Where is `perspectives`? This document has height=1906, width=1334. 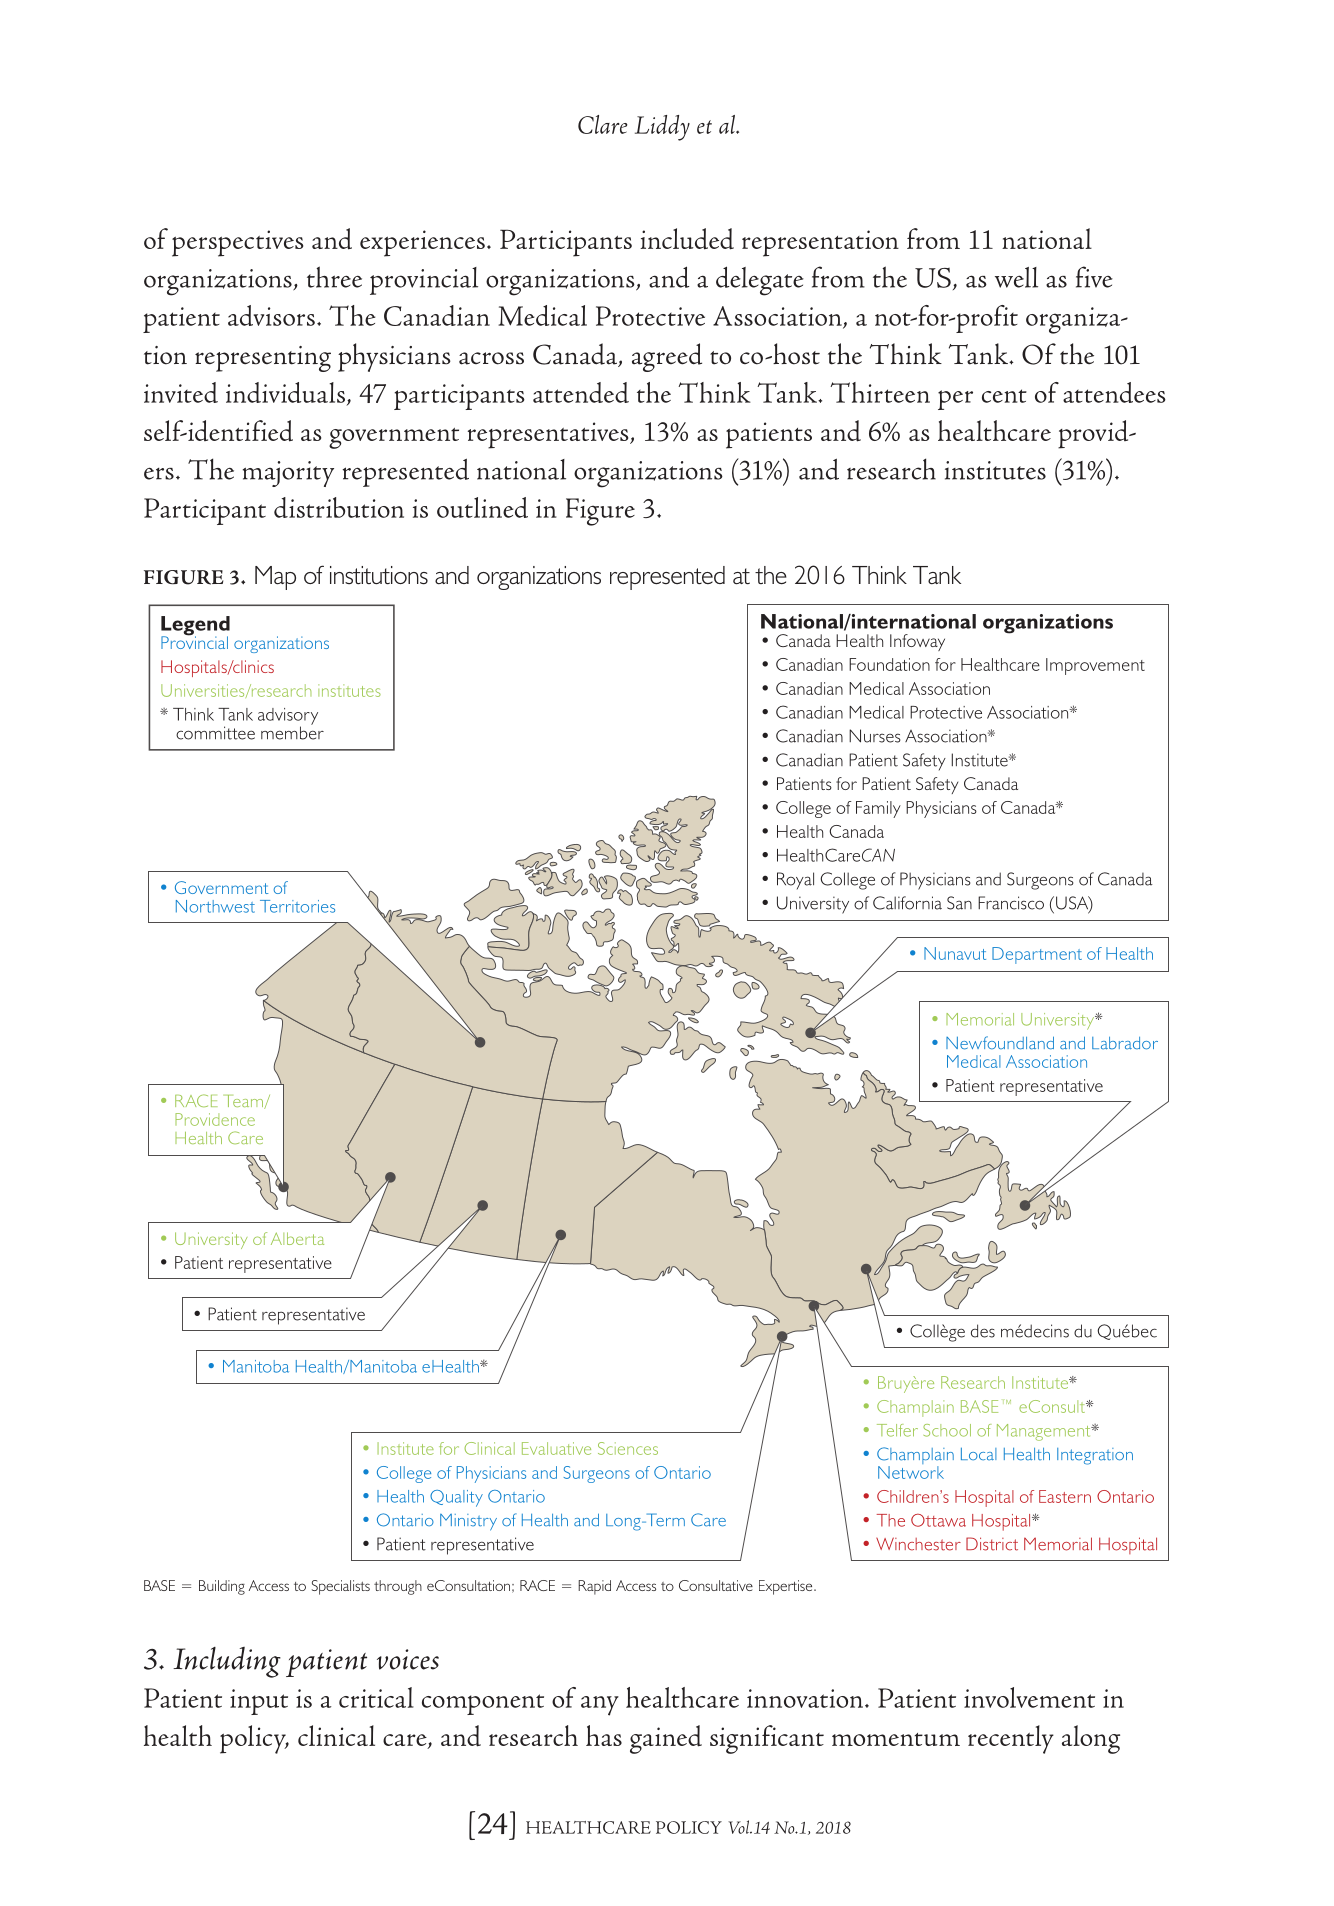 perspectives is located at coordinates (237, 243).
